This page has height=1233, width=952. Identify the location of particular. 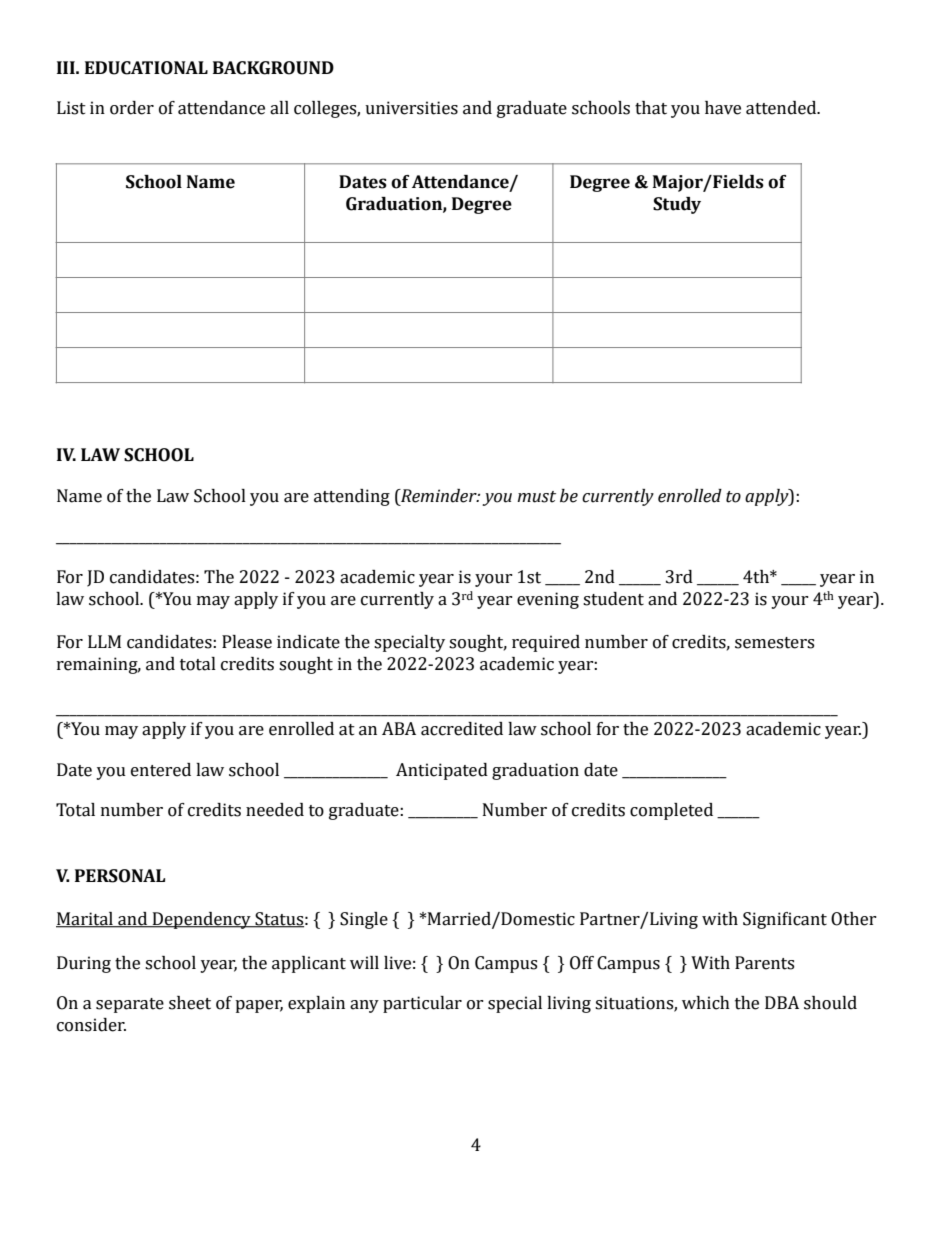
(422, 1004).
